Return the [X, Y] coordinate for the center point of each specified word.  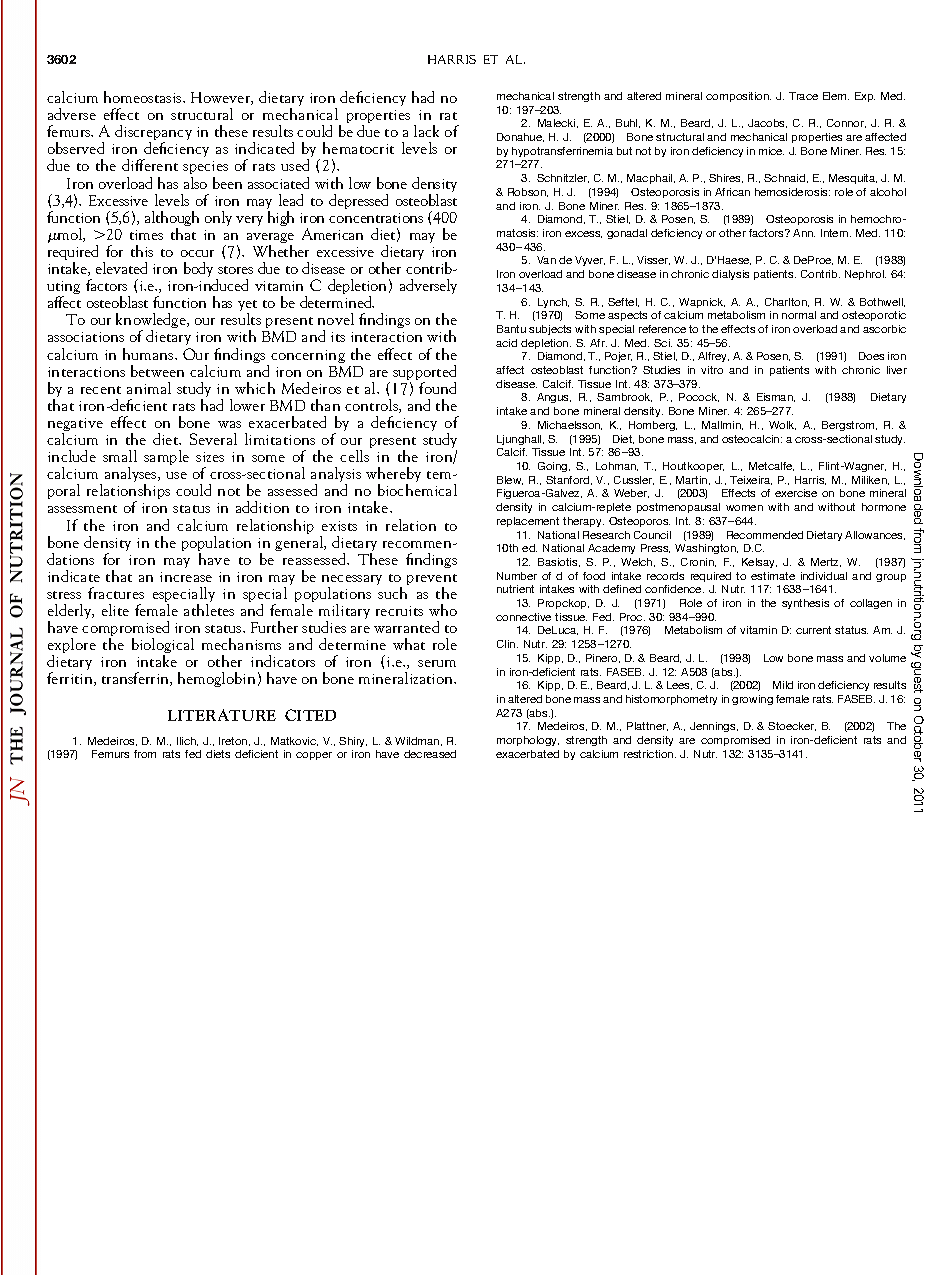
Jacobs [767, 123]
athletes [209, 610]
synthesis [805, 604]
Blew [510, 480]
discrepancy [153, 134]
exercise [796, 493]
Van [546, 260]
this [142, 251]
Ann [804, 233]
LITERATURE [222, 715]
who [443, 610]
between [157, 371]
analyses [132, 476]
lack [426, 131]
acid [506, 343]
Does [871, 356]
